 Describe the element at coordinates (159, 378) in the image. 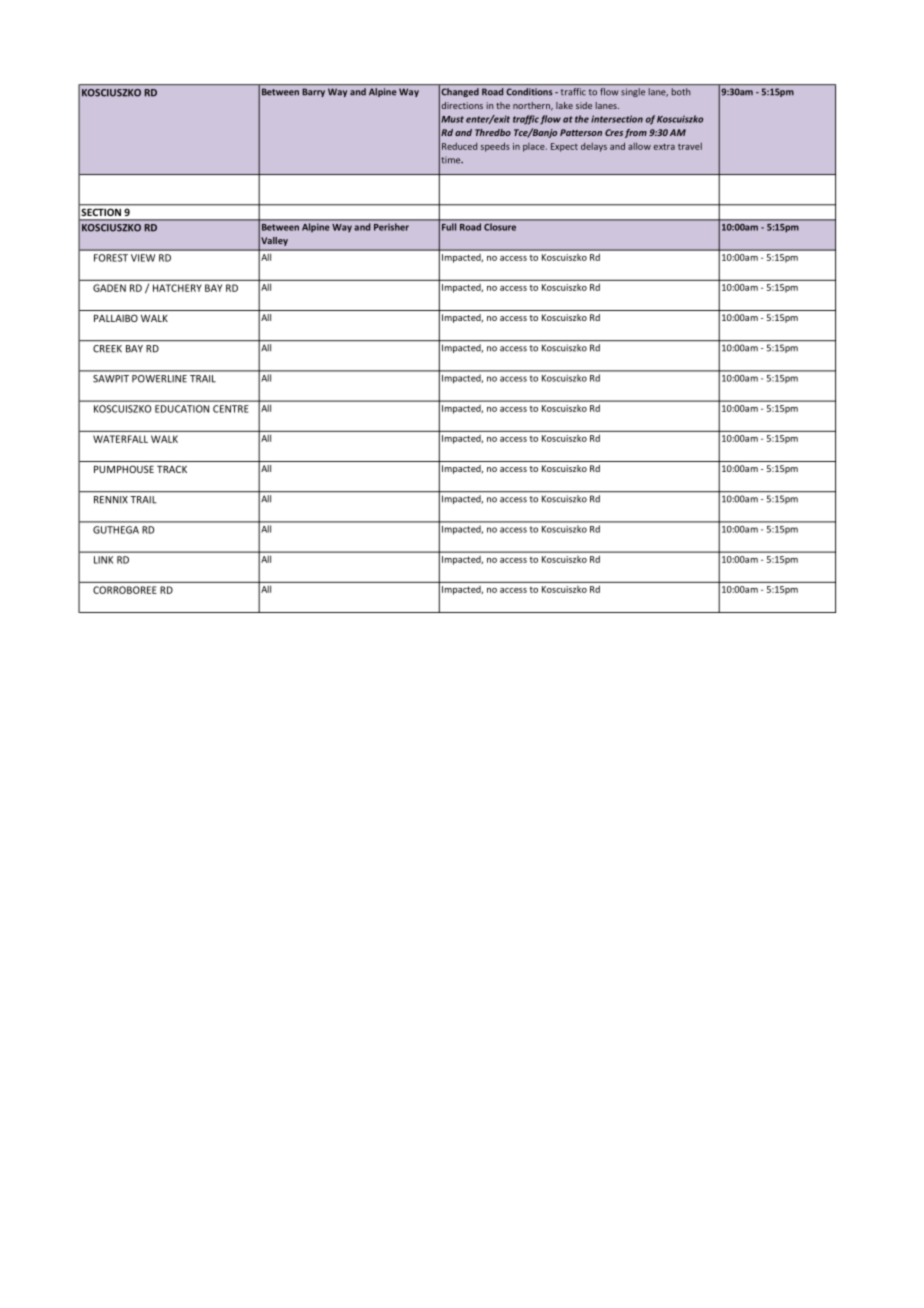

I see `POWERLINE` at that location.
